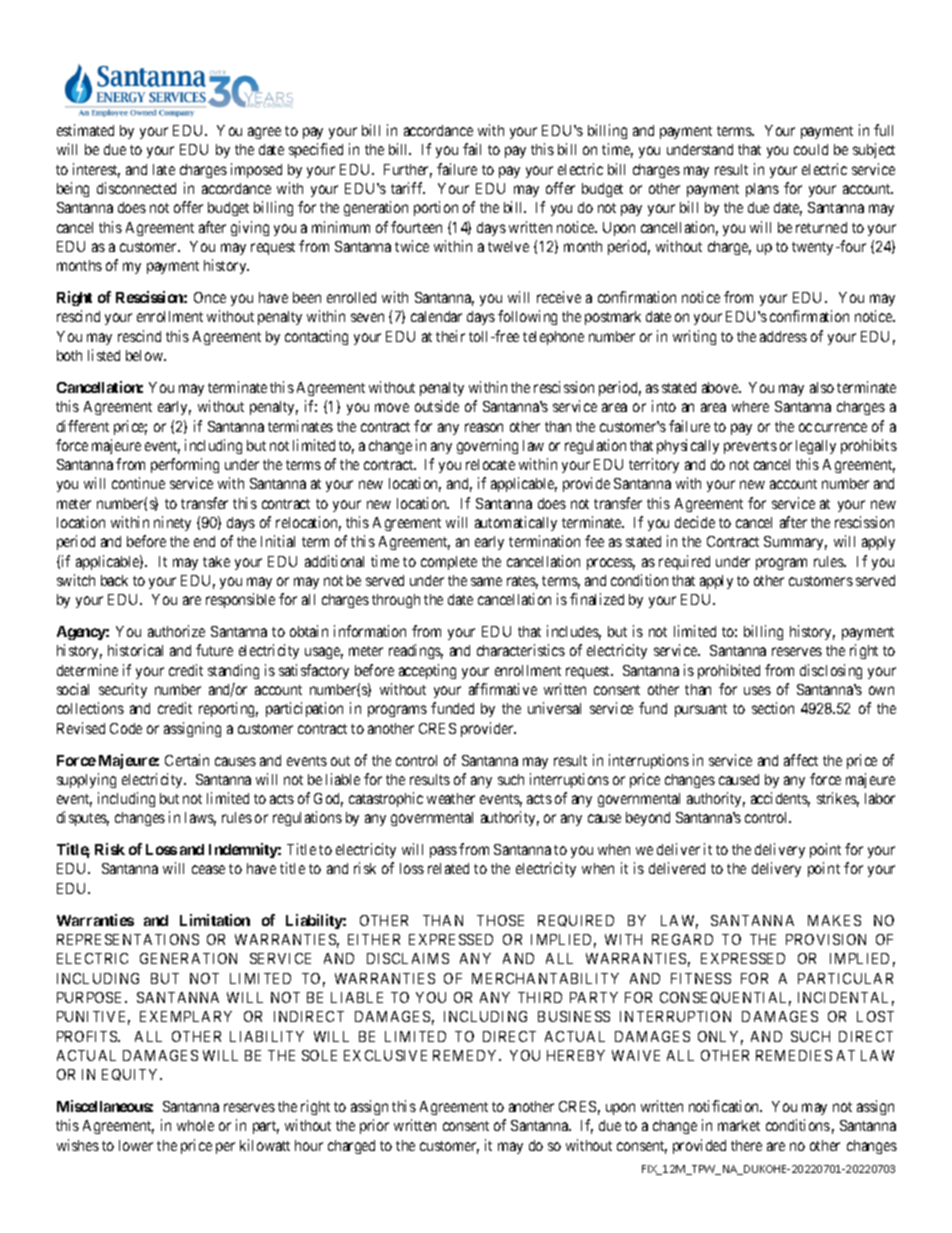 The image size is (952, 1233). Describe the element at coordinates (408, 171) in the image. I see `Further` at that location.
